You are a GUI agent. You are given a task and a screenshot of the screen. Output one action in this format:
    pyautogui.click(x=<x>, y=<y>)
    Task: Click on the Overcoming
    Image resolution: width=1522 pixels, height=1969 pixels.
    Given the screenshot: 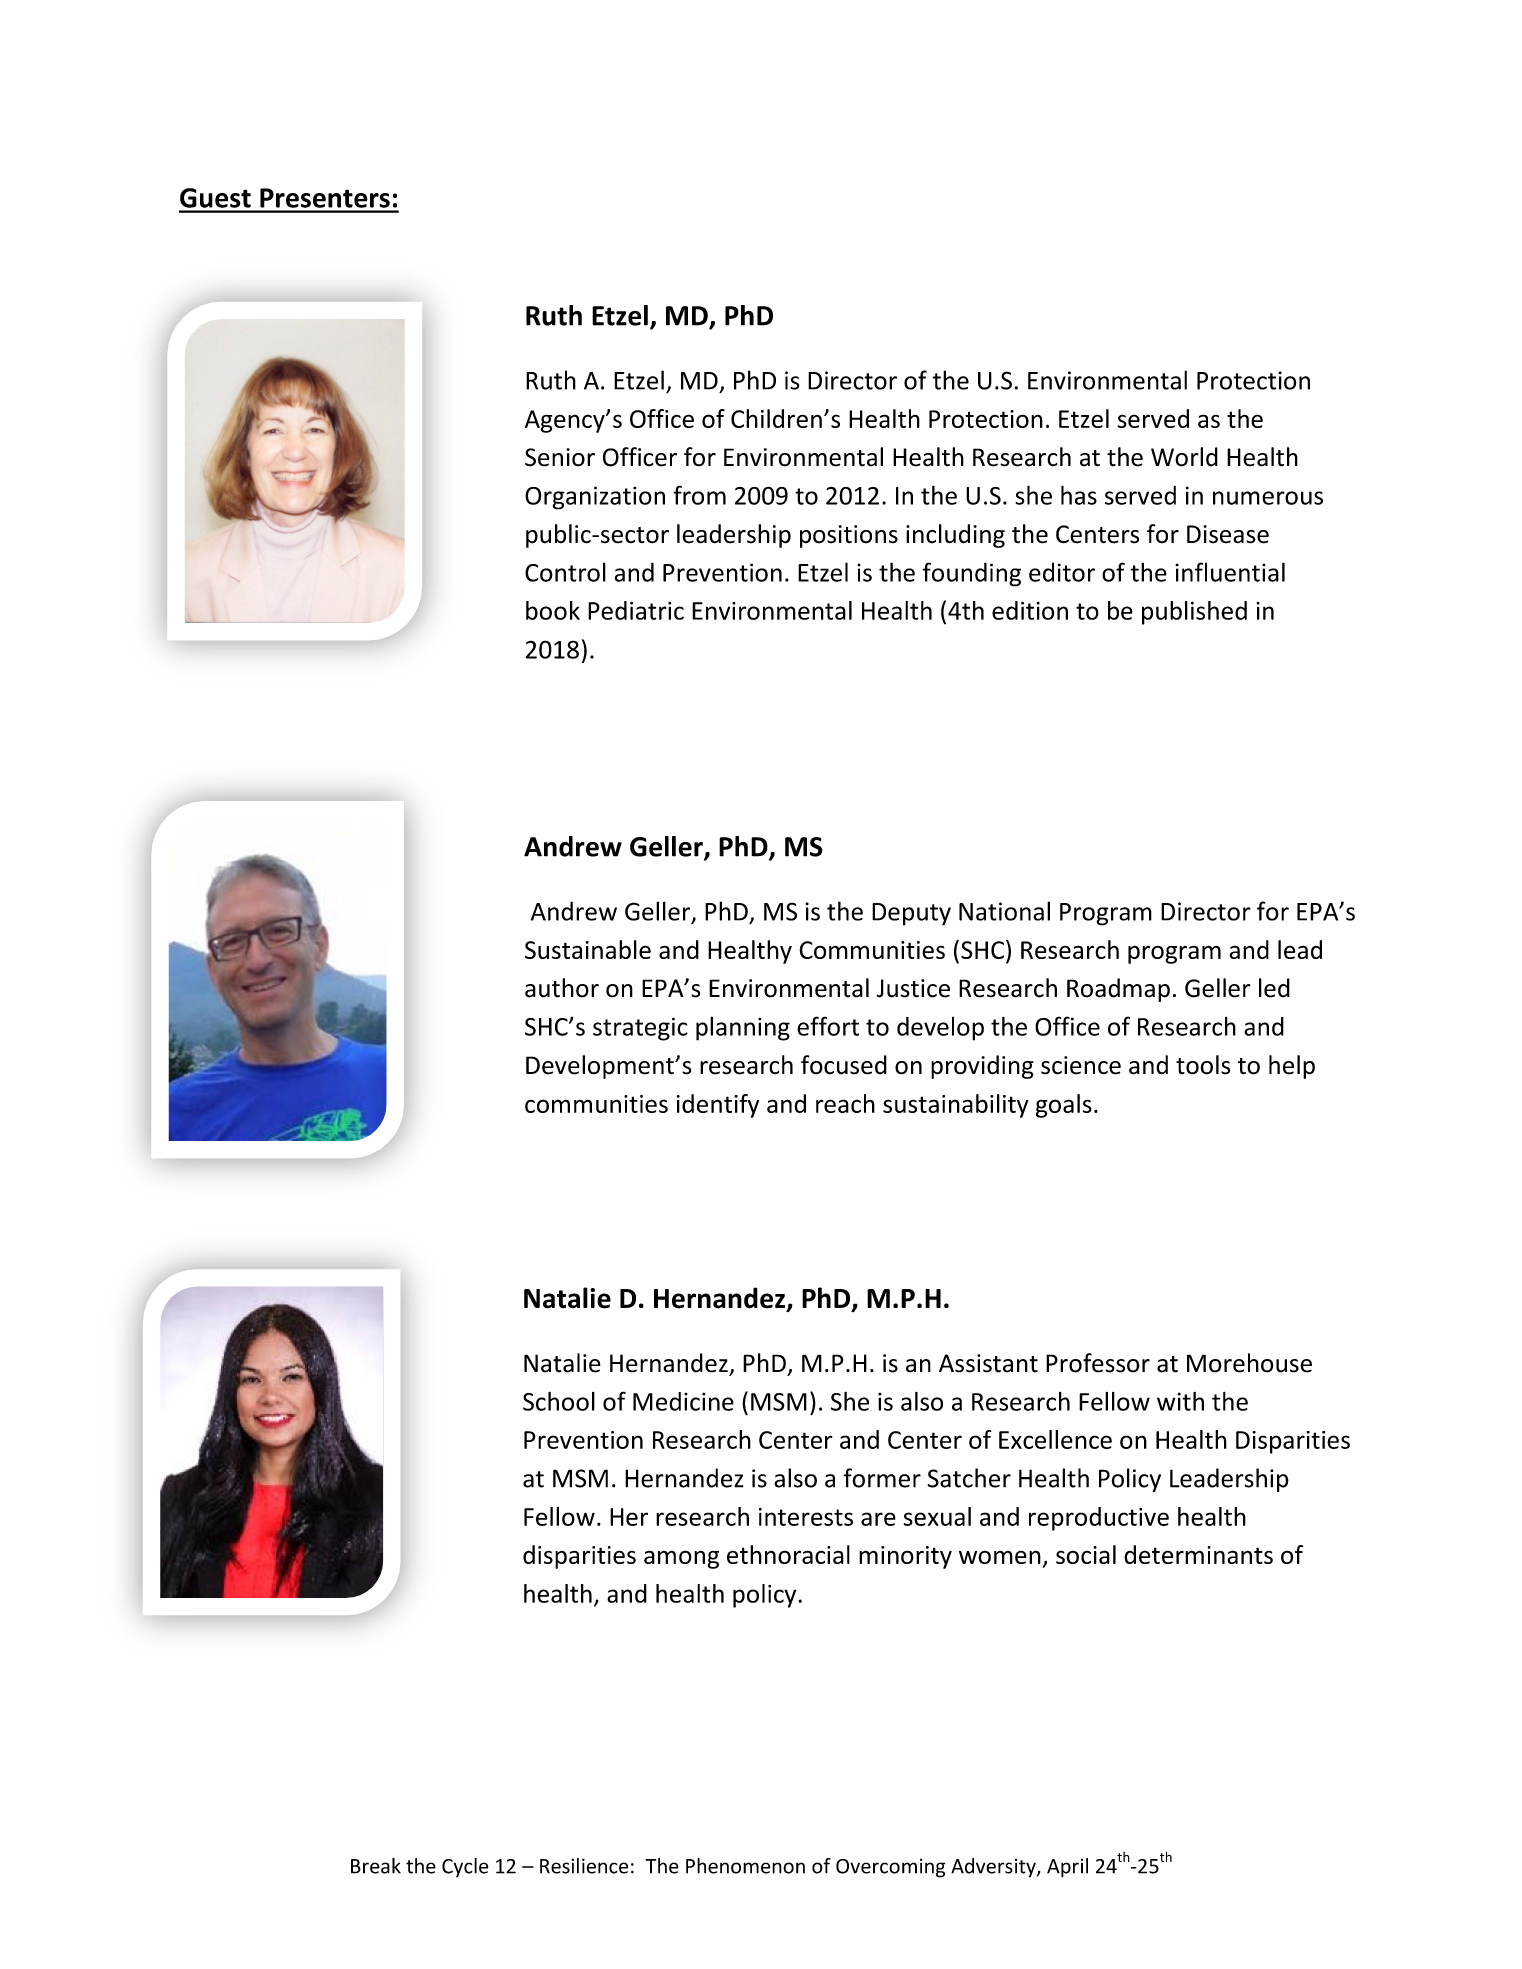 What is the action you would take?
    pyautogui.click(x=890, y=1868)
